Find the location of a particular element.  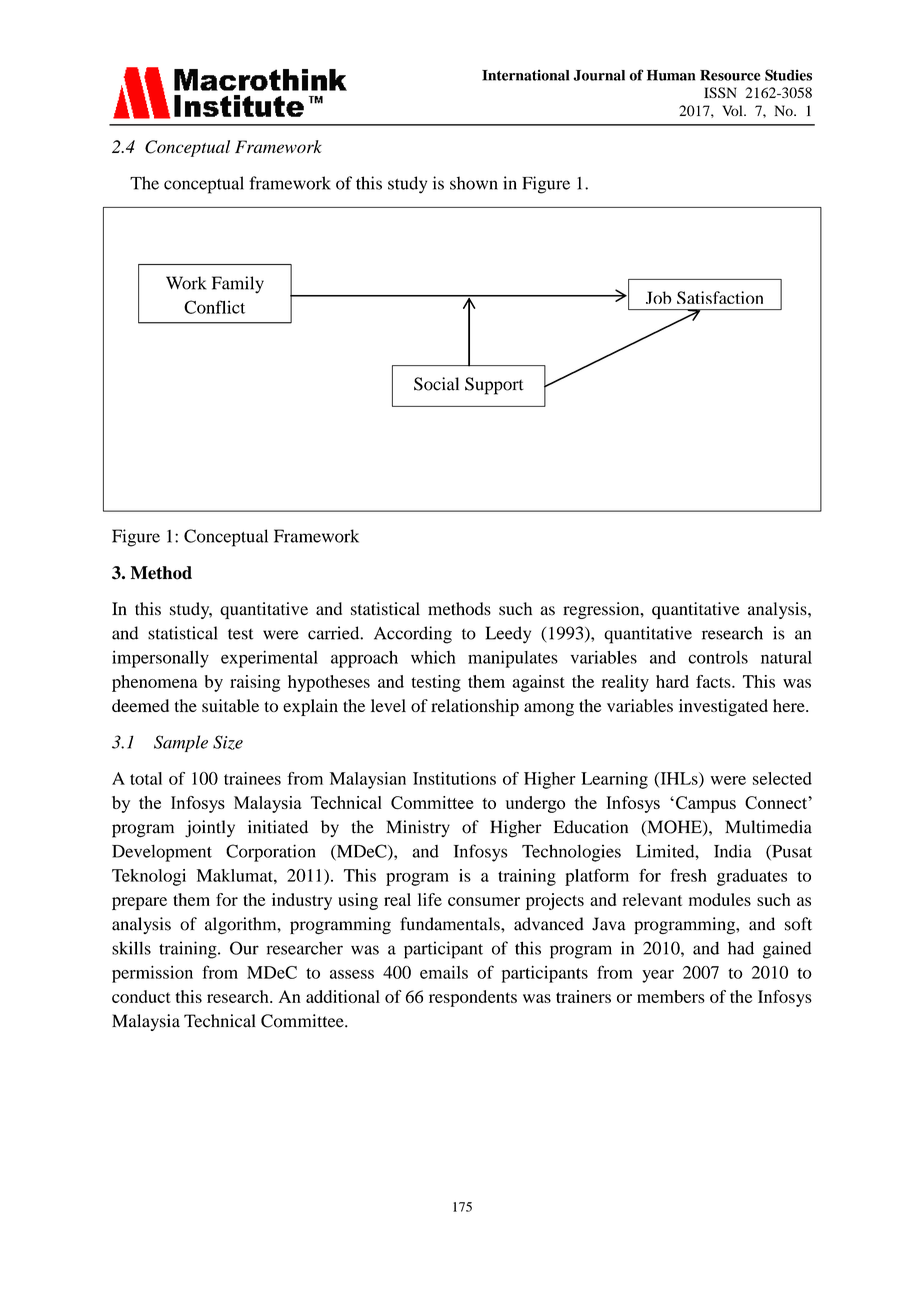

experimental is located at coordinates (269, 659).
